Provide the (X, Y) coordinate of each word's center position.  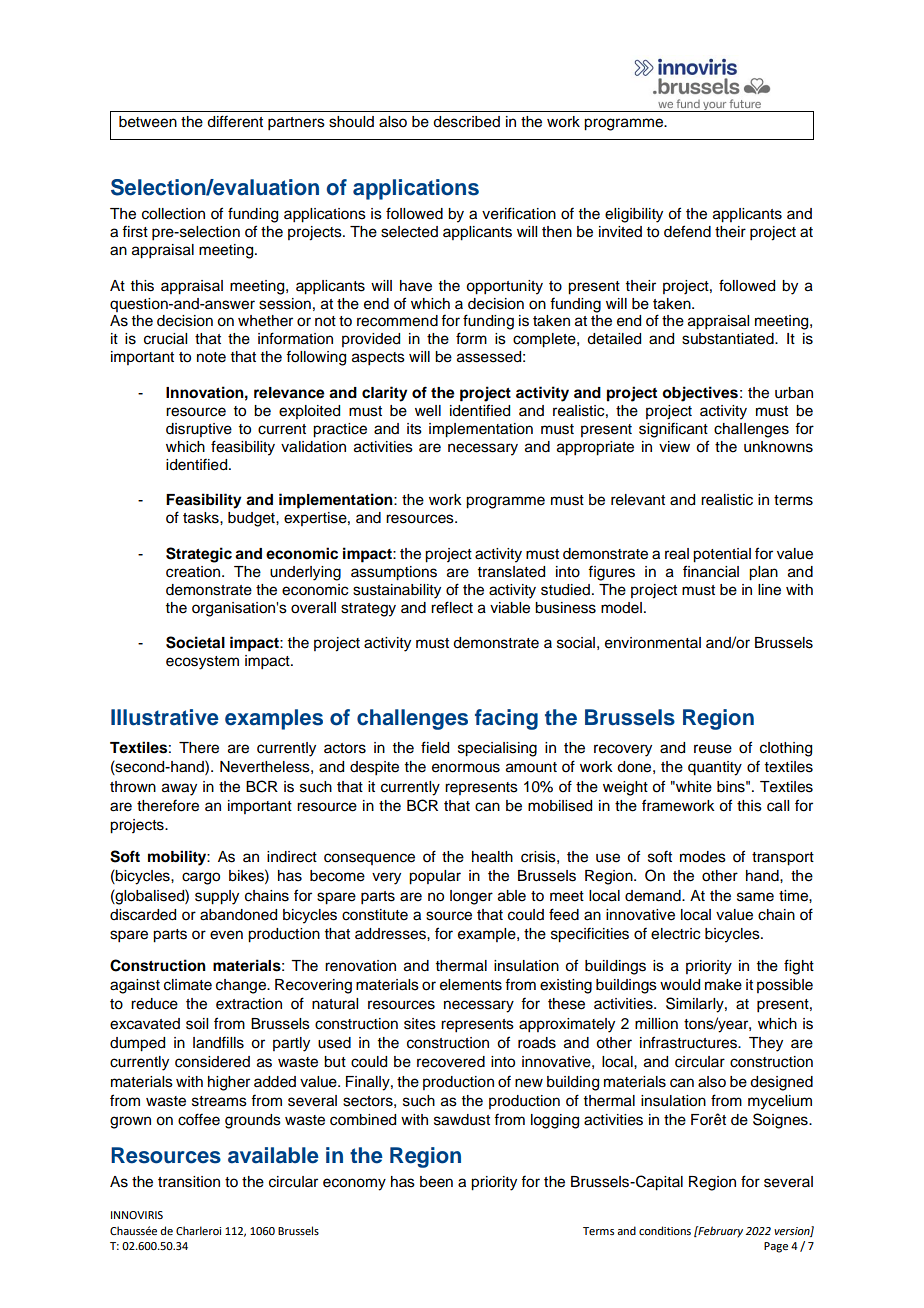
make (723, 985)
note (211, 357)
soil (197, 1024)
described (466, 122)
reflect (452, 607)
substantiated (729, 339)
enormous (466, 768)
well (428, 411)
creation (193, 572)
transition (189, 1182)
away (179, 789)
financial (711, 571)
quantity (715, 768)
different (235, 121)
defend (687, 231)
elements (471, 985)
